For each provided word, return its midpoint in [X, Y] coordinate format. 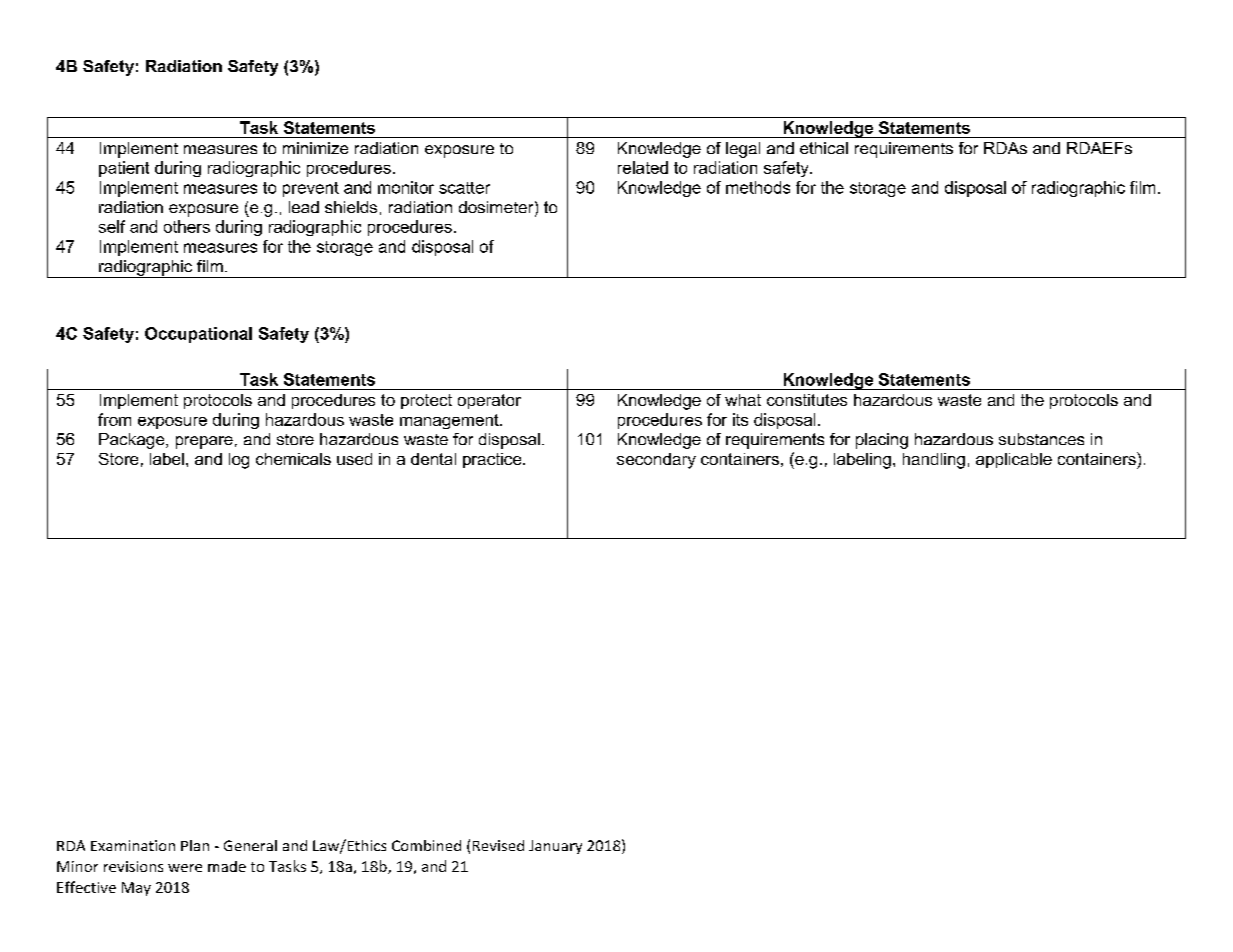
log [239, 461]
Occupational [198, 335]
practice [493, 460]
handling [934, 461]
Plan [195, 845]
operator [489, 401]
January [555, 847]
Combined [426, 845]
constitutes [807, 400]
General [250, 845]
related [643, 167]
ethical [824, 148]
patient [124, 169]
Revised [498, 845]
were [185, 868]
